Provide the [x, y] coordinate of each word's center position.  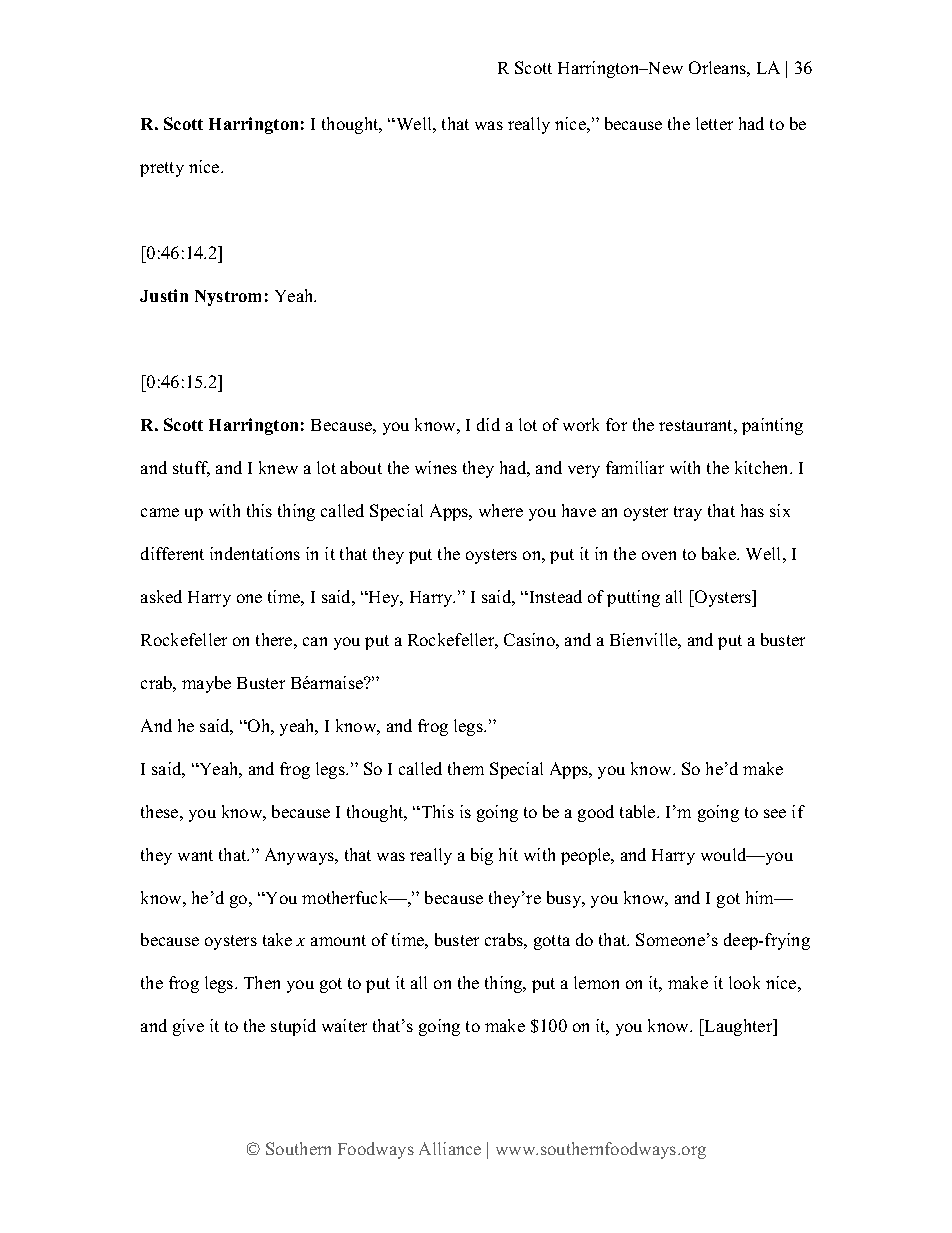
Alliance [450, 1148]
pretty [162, 169]
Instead [554, 596]
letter [714, 123]
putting [633, 598]
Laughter [739, 1027]
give [188, 1027]
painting [772, 426]
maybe [206, 684]
